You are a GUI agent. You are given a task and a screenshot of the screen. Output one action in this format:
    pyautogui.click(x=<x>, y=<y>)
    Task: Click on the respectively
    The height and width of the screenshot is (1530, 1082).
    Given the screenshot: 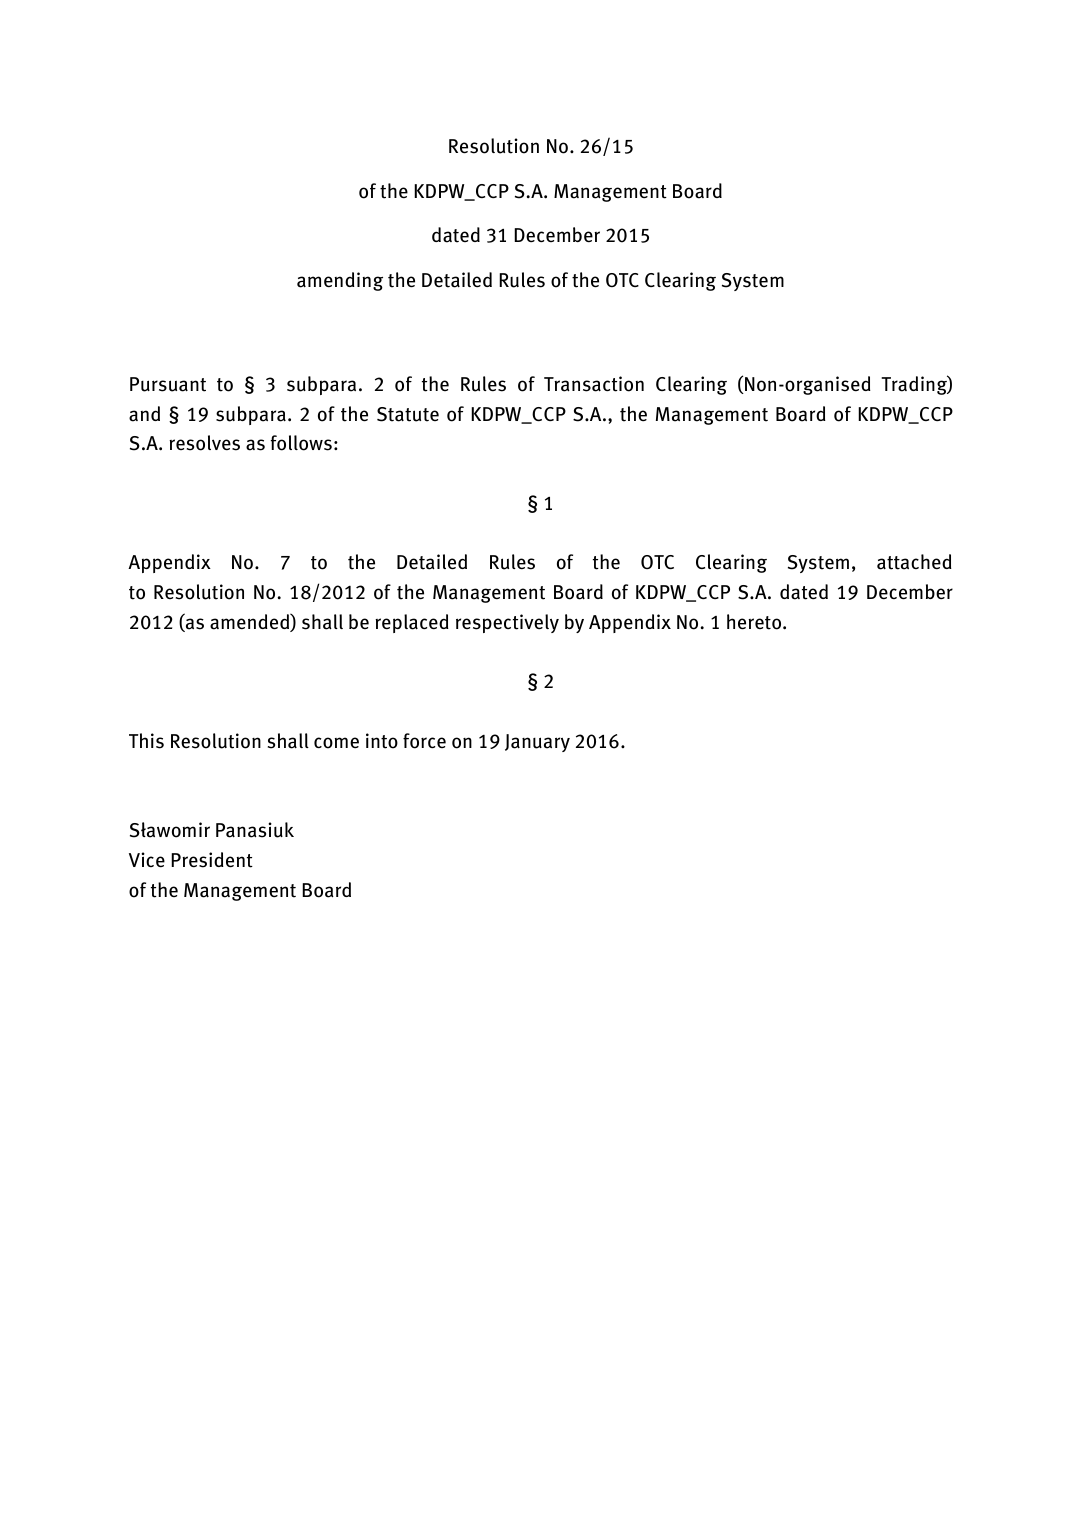 What is the action you would take?
    pyautogui.click(x=507, y=623)
